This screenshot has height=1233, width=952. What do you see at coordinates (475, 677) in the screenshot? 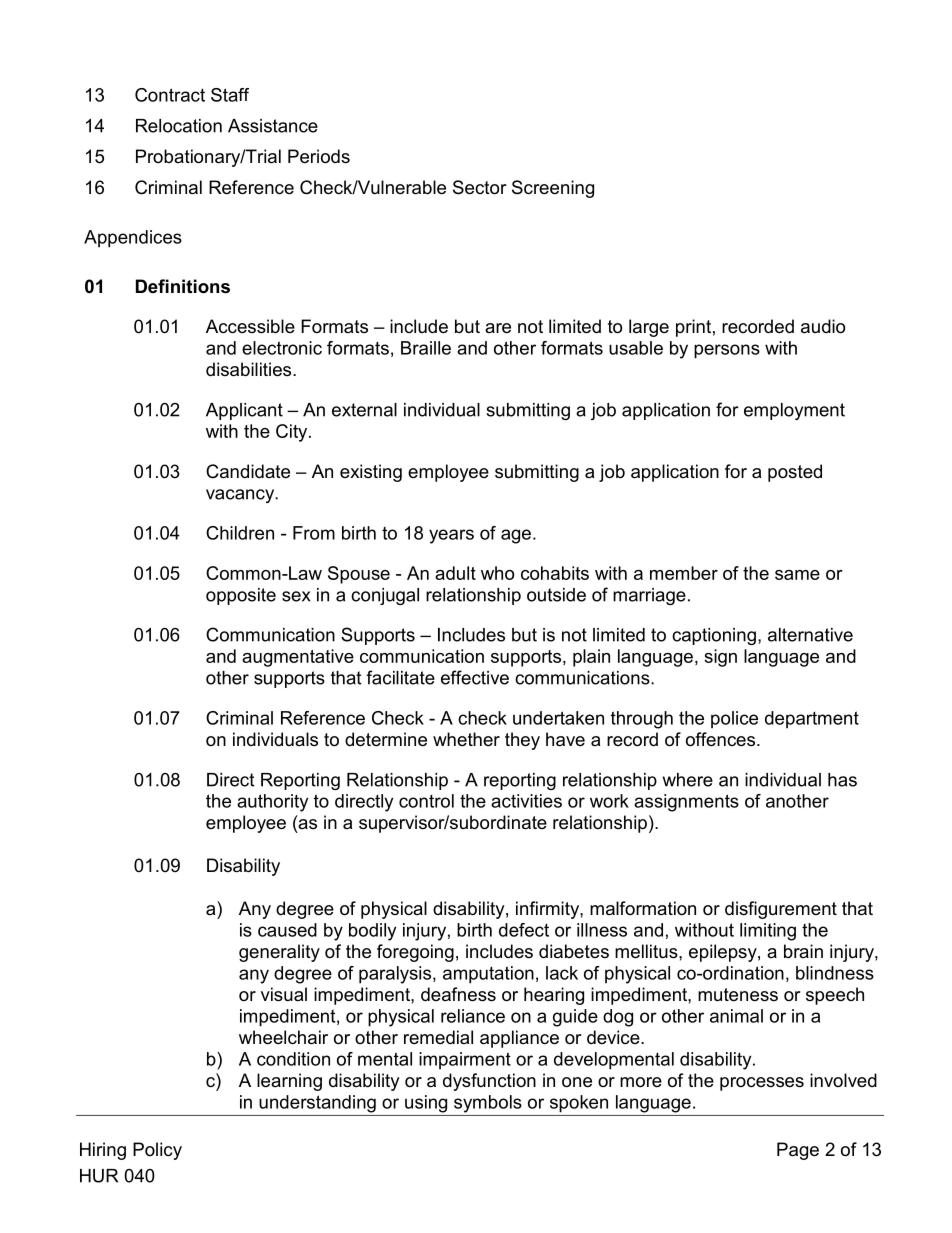
I see `effective` at bounding box center [475, 677].
